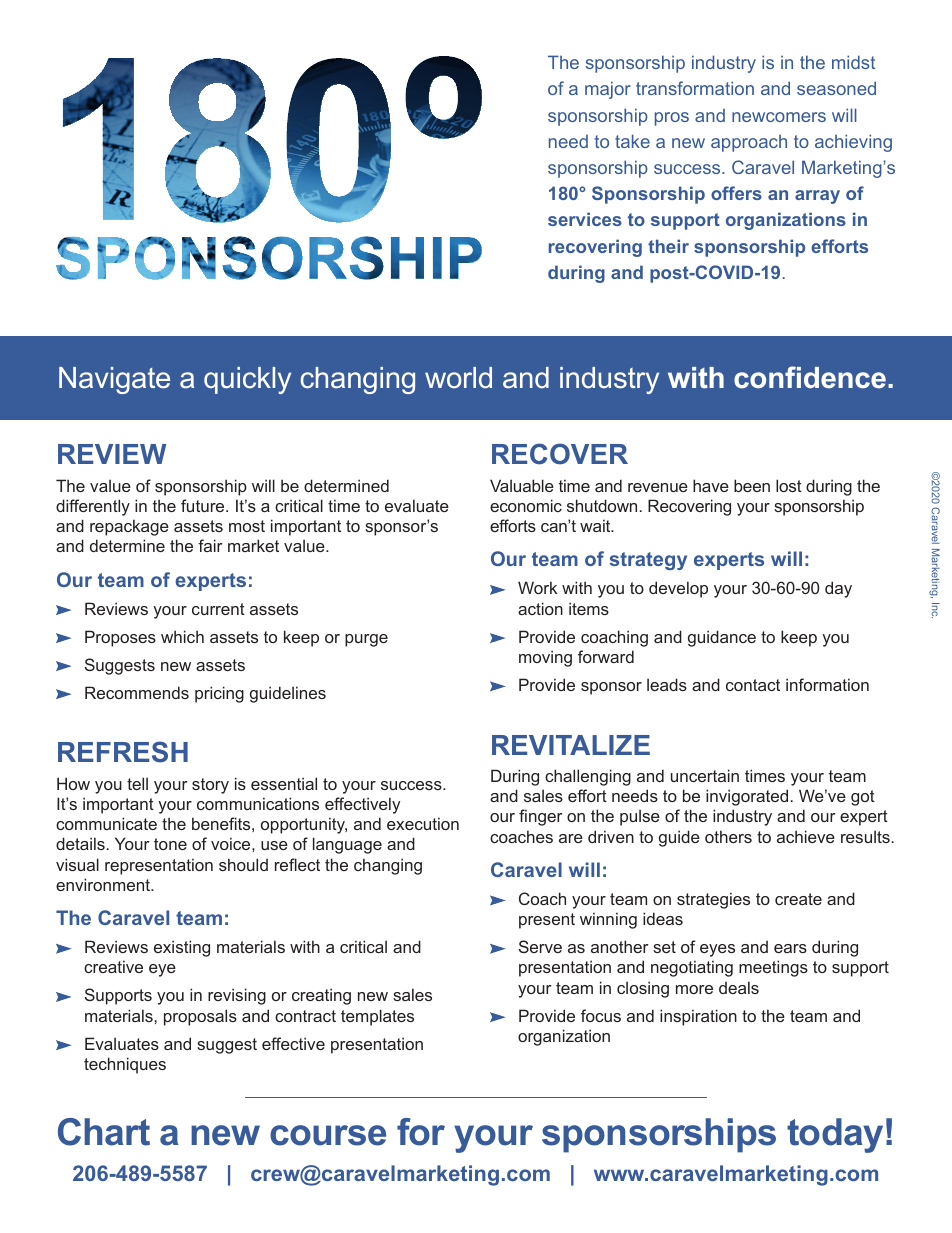 The width and height of the screenshot is (952, 1233). Describe the element at coordinates (608, 90) in the screenshot. I see `major` at that location.
